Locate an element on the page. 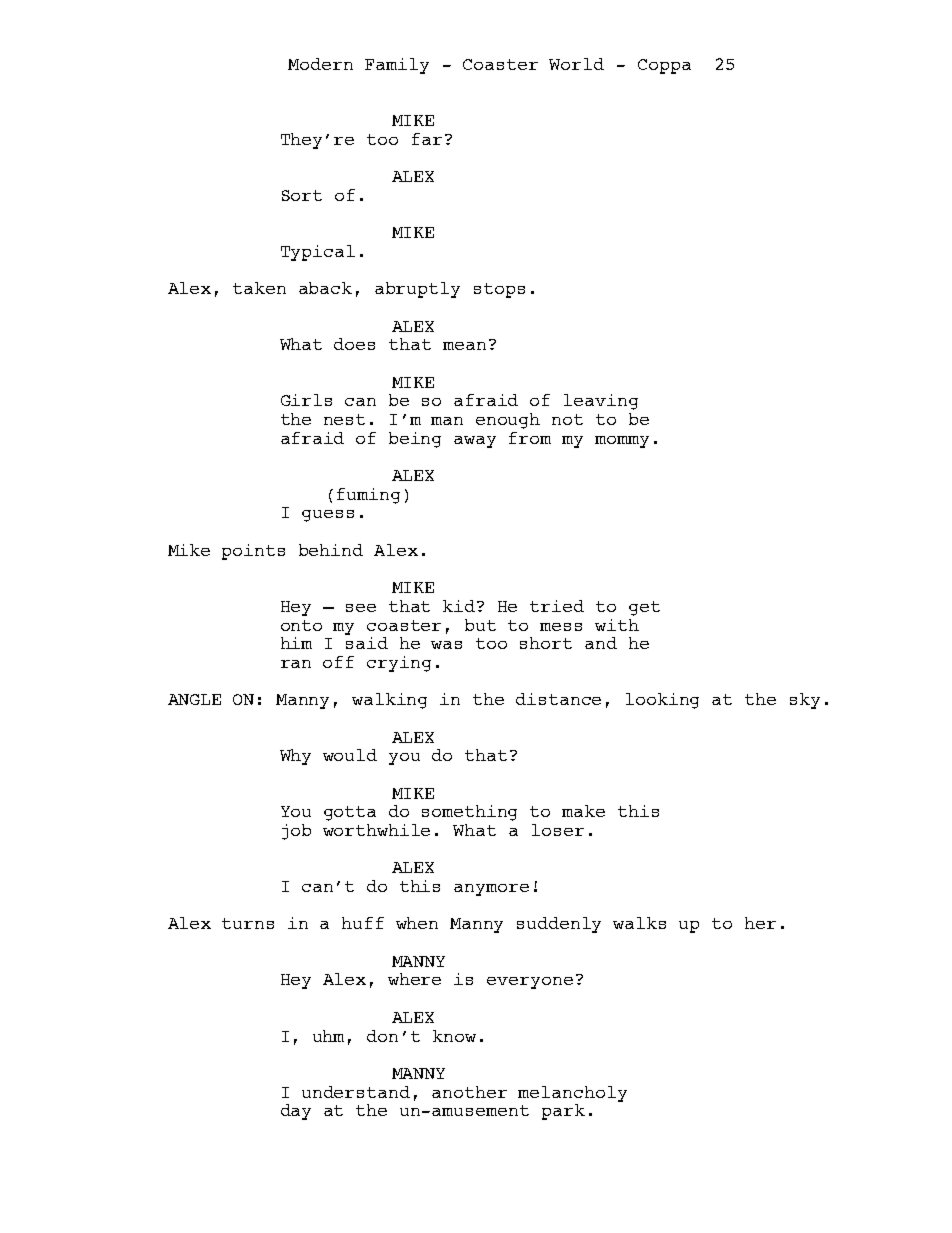 The height and width of the document is (1233, 952). World is located at coordinates (576, 64).
